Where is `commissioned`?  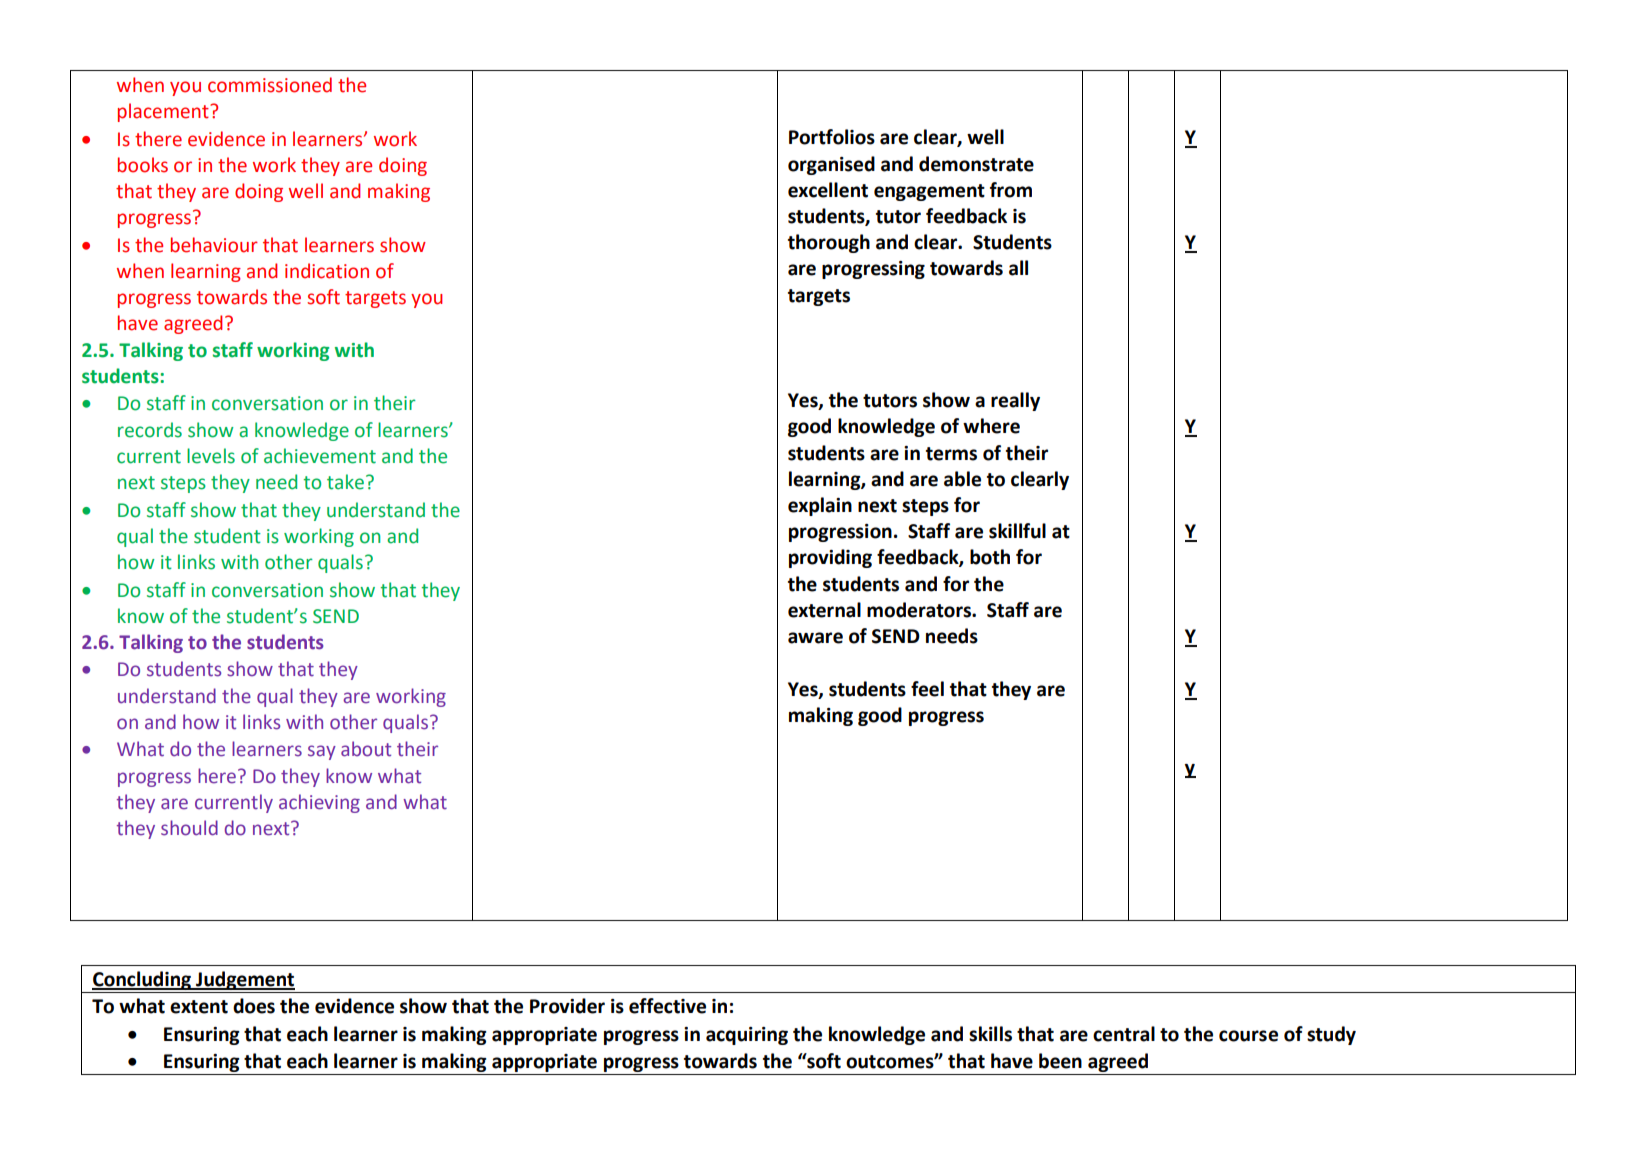
commissioned is located at coordinates (270, 85).
